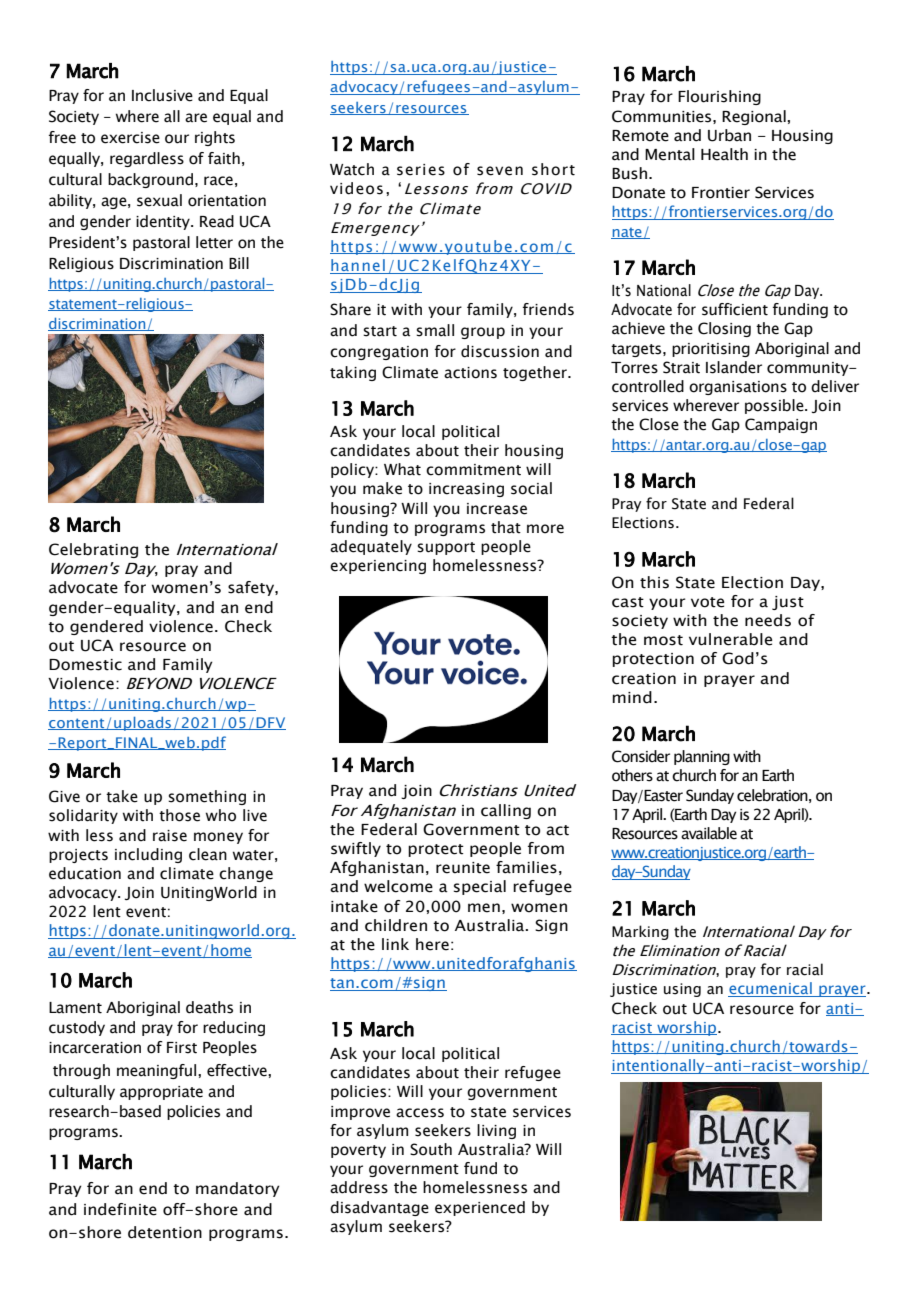  I want to click on disadvantage, so click(379, 1208).
